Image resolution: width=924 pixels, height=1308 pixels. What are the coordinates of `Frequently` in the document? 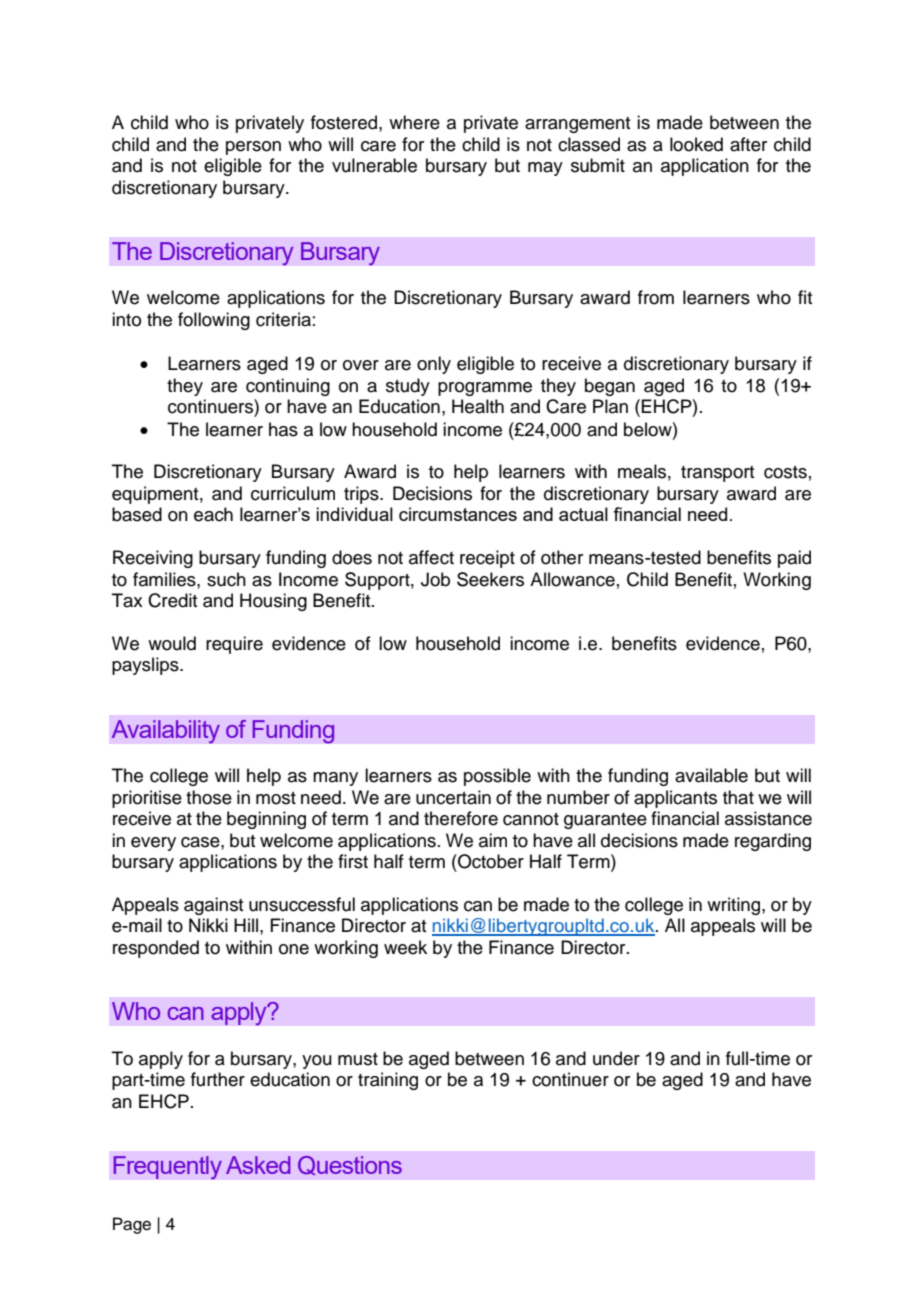 It's located at (167, 1168).
